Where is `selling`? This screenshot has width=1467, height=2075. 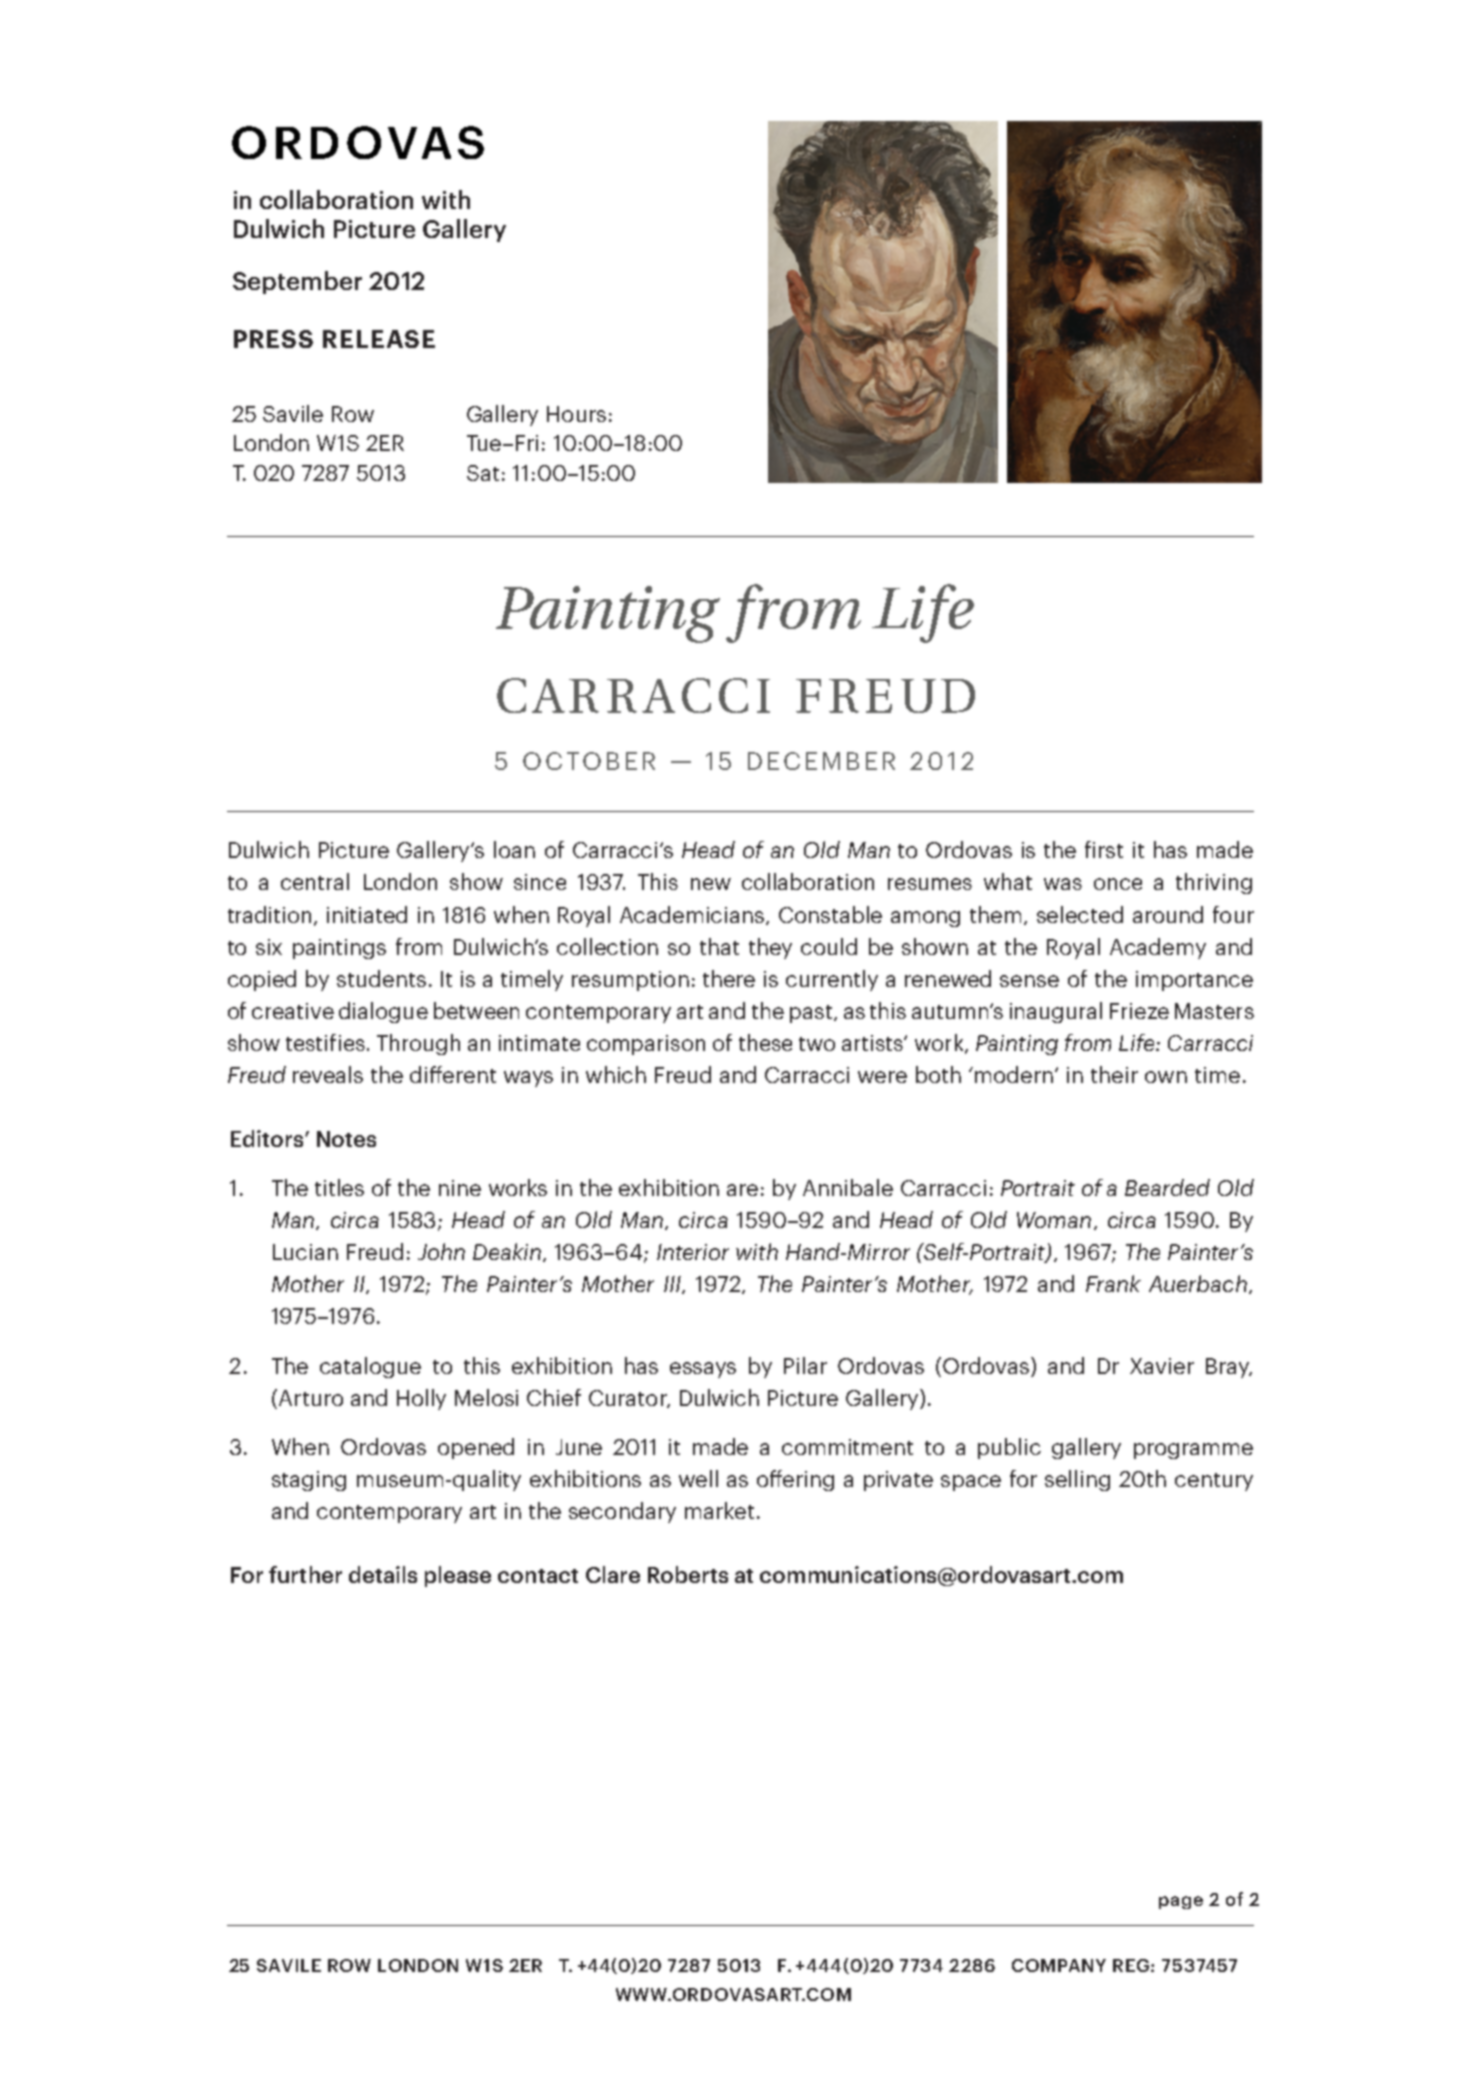
selling is located at coordinates (1077, 1480).
